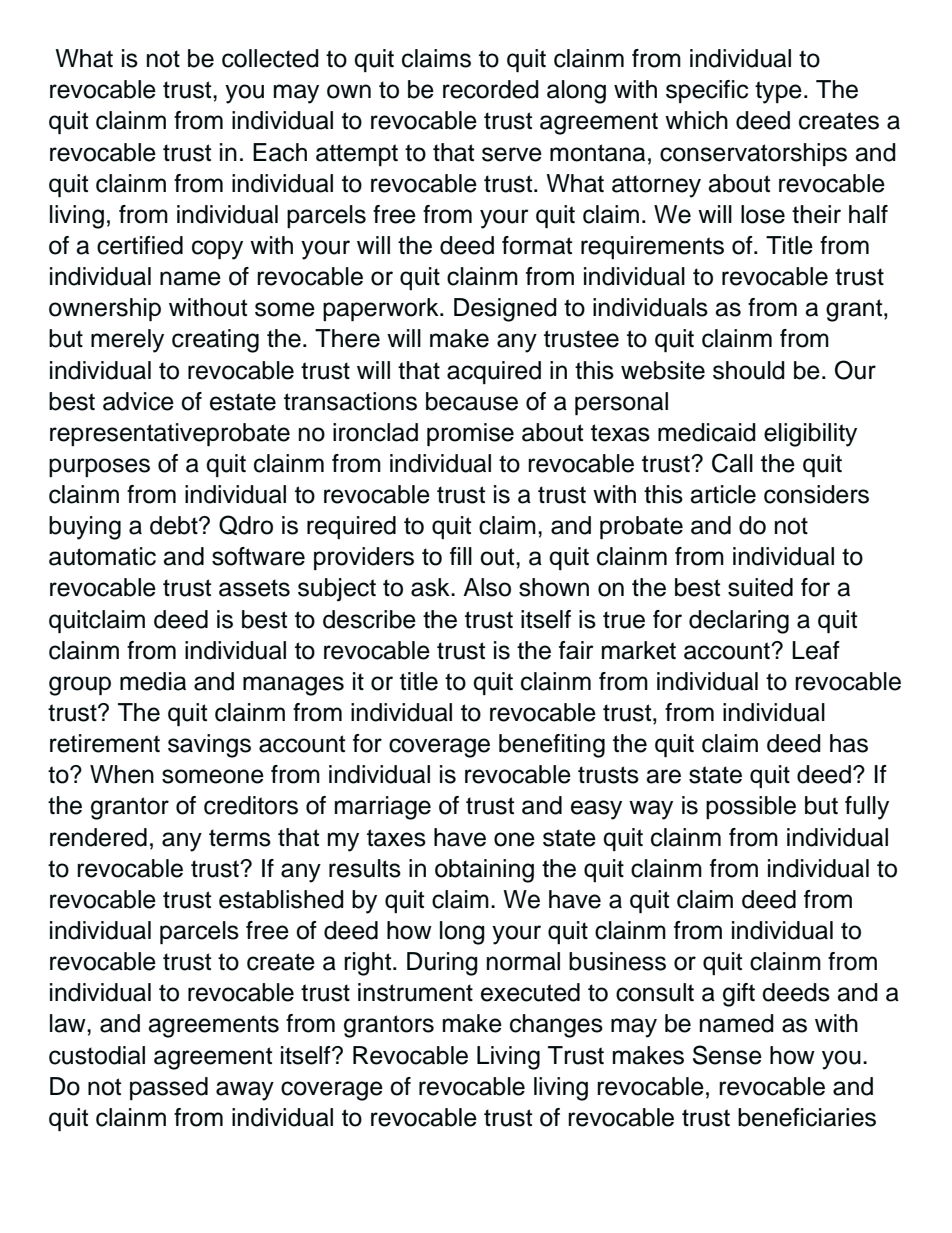  What do you see at coordinates (270, 58) in the screenshot?
I see `collected` at bounding box center [270, 58].
